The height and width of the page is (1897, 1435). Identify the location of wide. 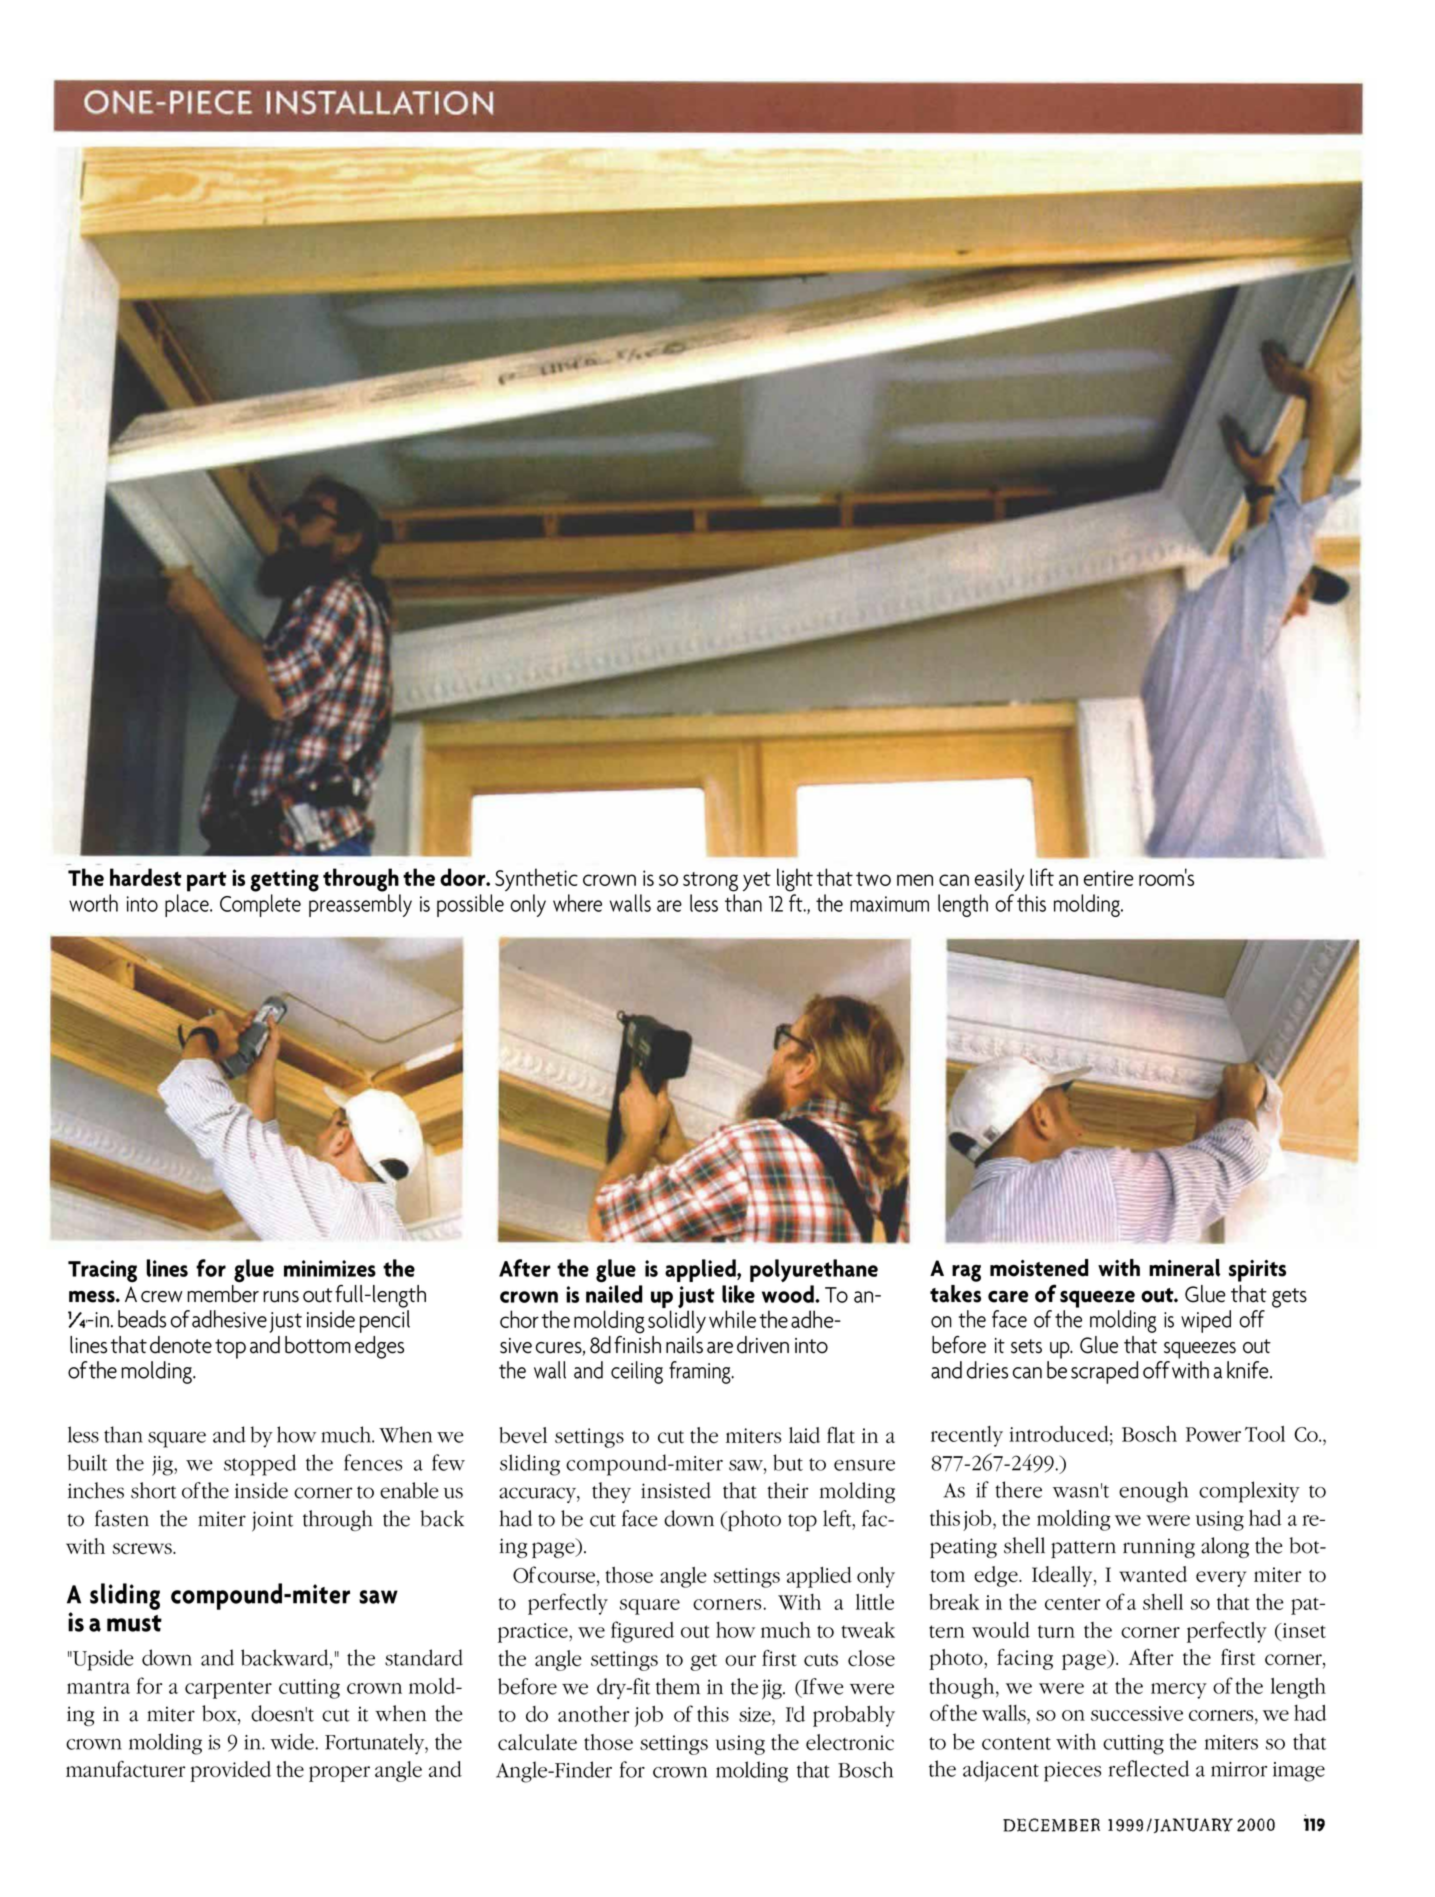
(292, 1741).
